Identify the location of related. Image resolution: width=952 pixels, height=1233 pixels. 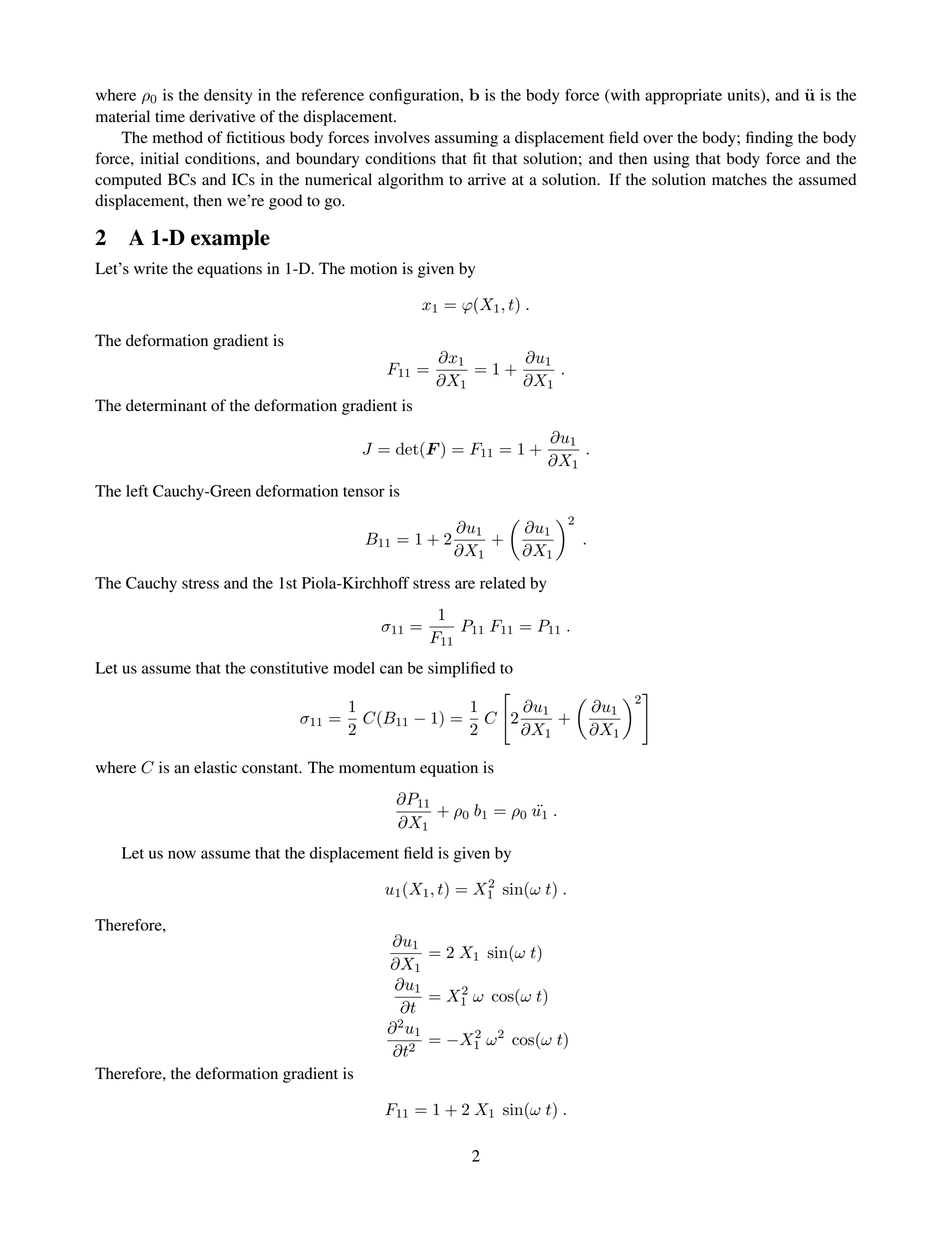
(503, 583).
